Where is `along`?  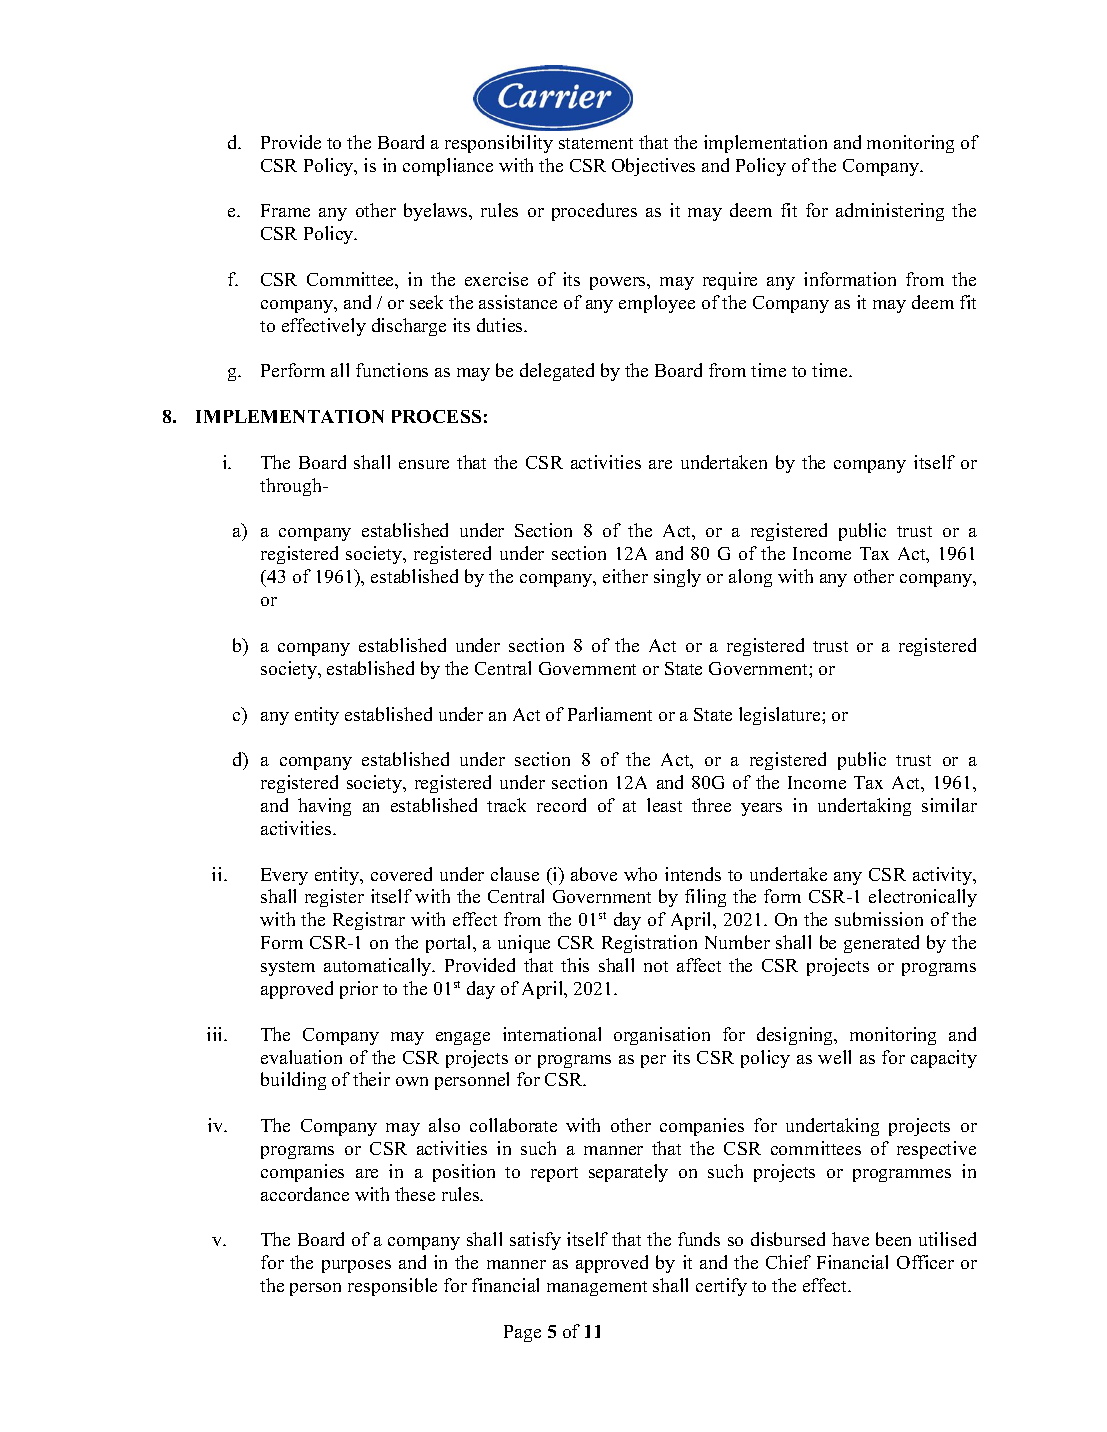
along is located at coordinates (750, 578).
